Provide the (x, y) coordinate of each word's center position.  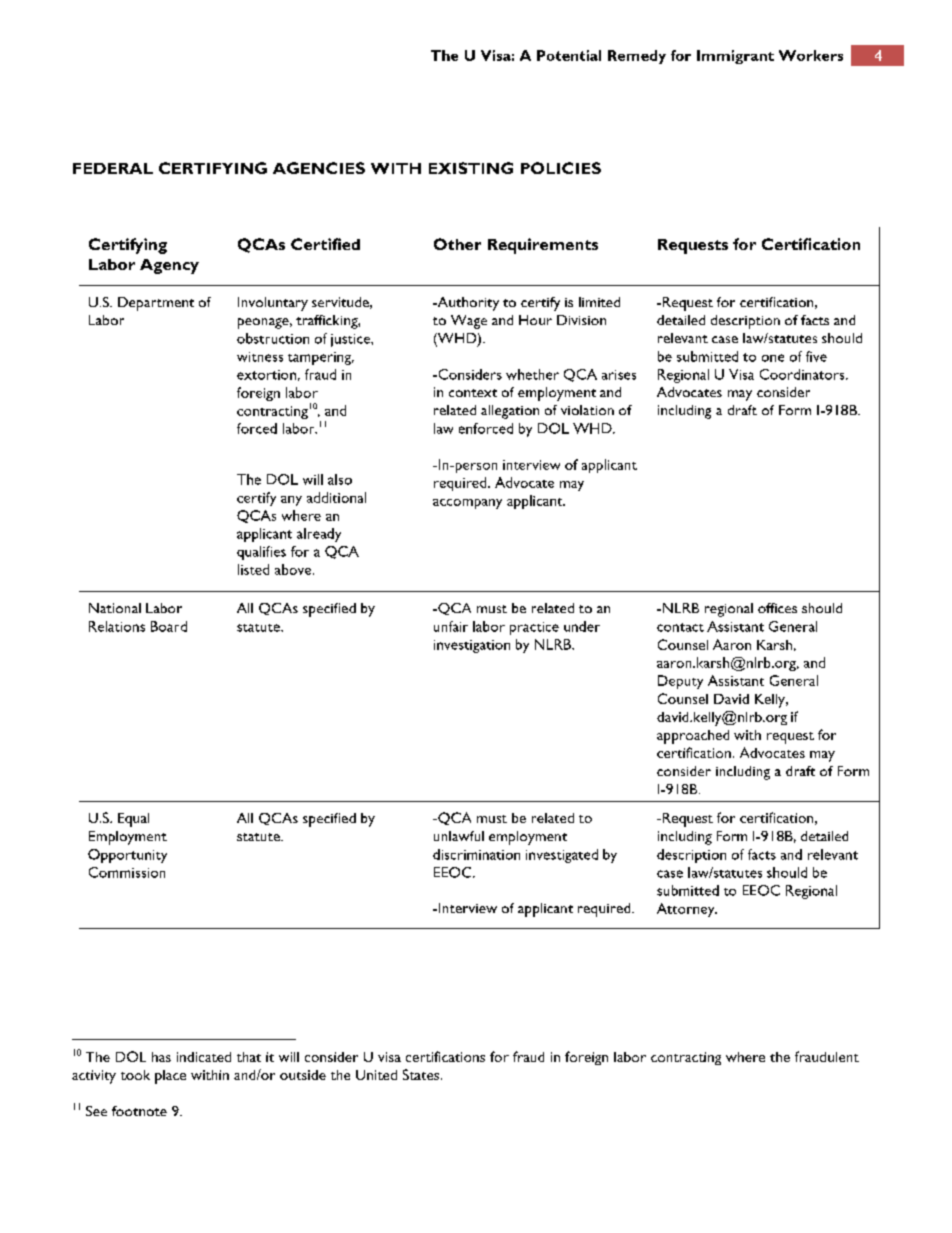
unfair (451, 626)
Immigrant (735, 57)
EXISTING (471, 168)
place (170, 1077)
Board (169, 626)
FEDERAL (113, 168)
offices (777, 608)
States (422, 1074)
